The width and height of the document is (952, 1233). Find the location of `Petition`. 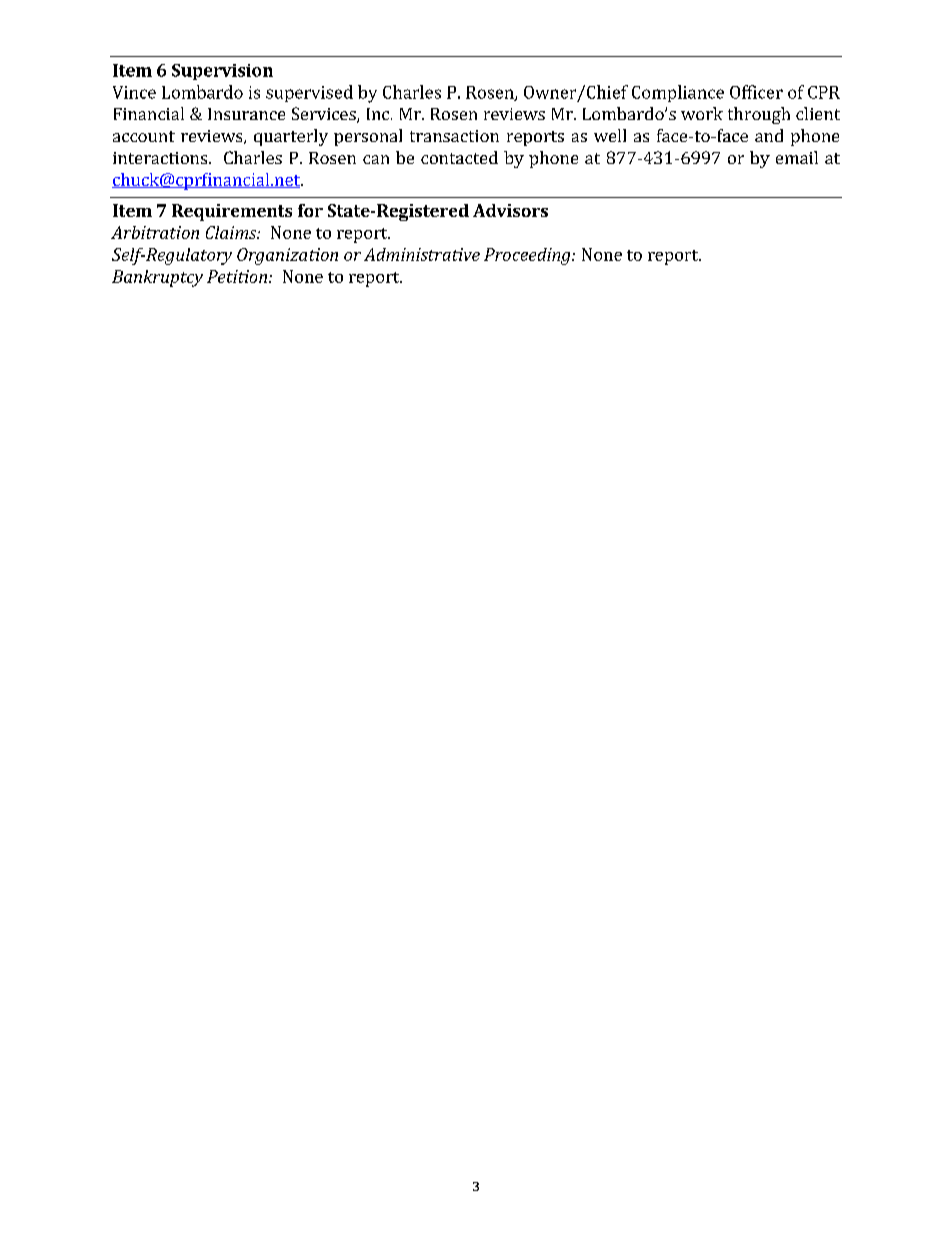

Petition is located at coordinates (237, 276).
